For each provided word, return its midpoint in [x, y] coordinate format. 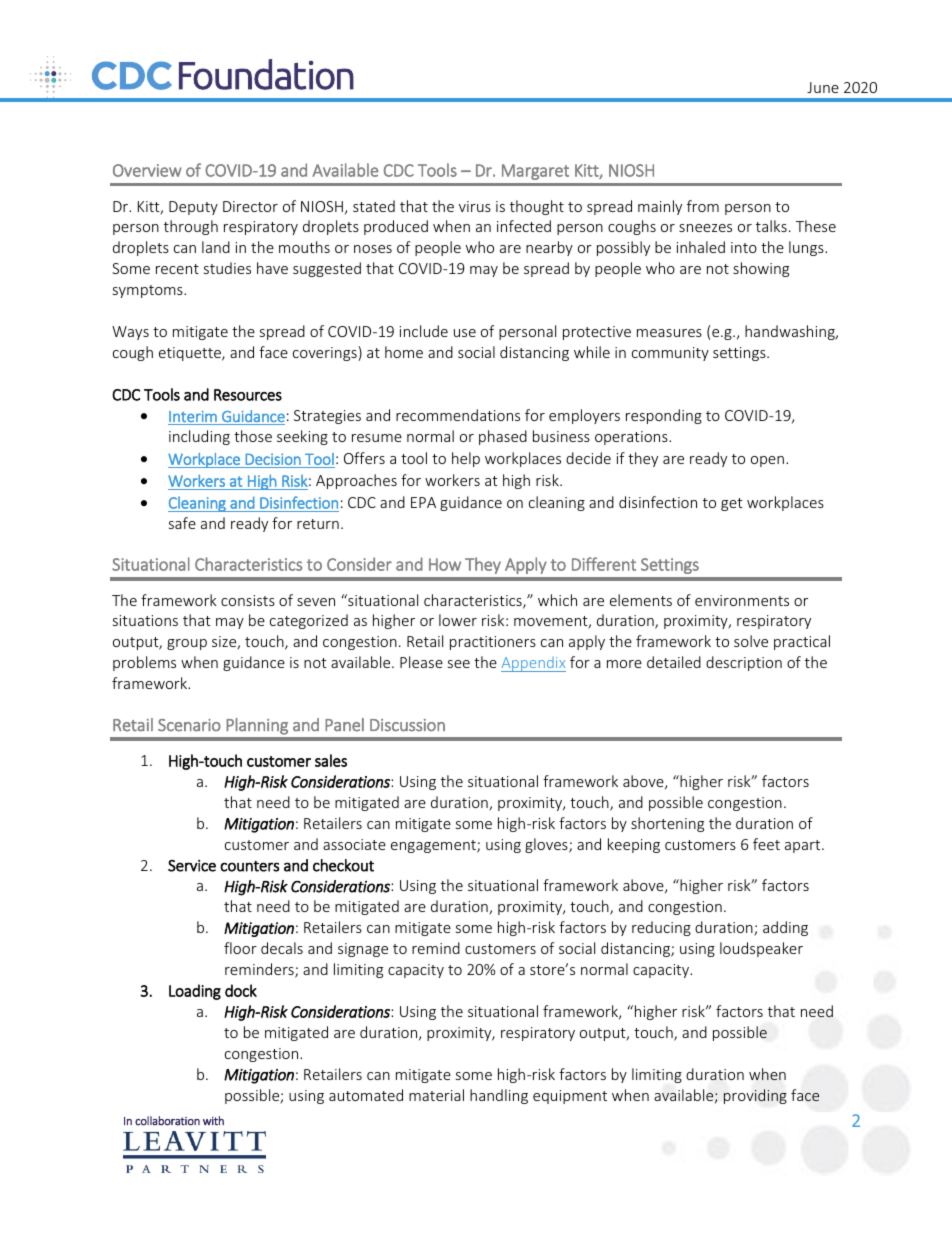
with [213, 1121]
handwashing [791, 332]
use [465, 333]
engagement [434, 846]
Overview [147, 170]
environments [742, 600]
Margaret [535, 172]
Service [192, 866]
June [823, 87]
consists [248, 600]
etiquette [191, 354]
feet [766, 844]
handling [499, 1096]
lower [458, 620]
